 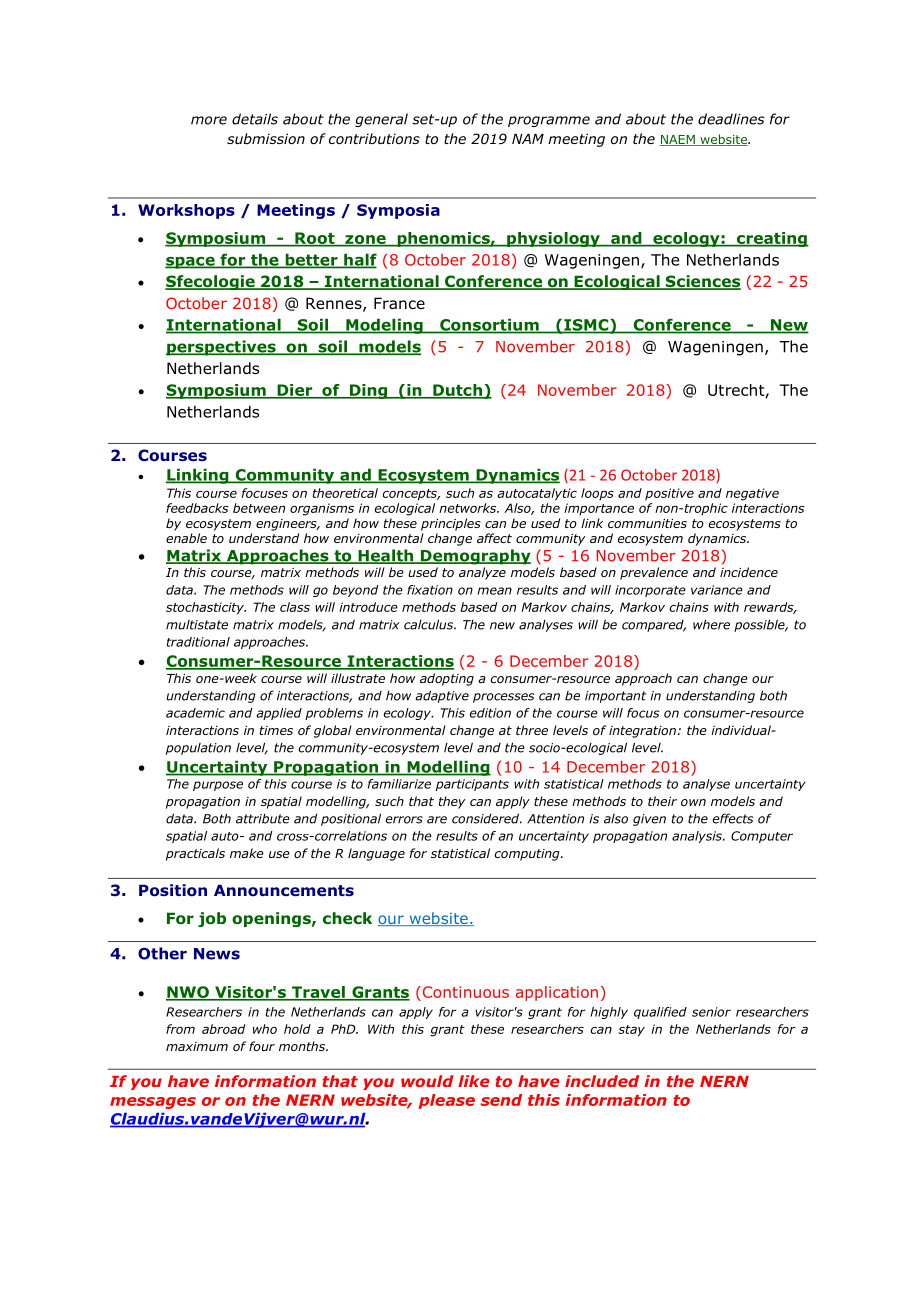 What do you see at coordinates (495, 591) in the page?
I see `mean` at bounding box center [495, 591].
